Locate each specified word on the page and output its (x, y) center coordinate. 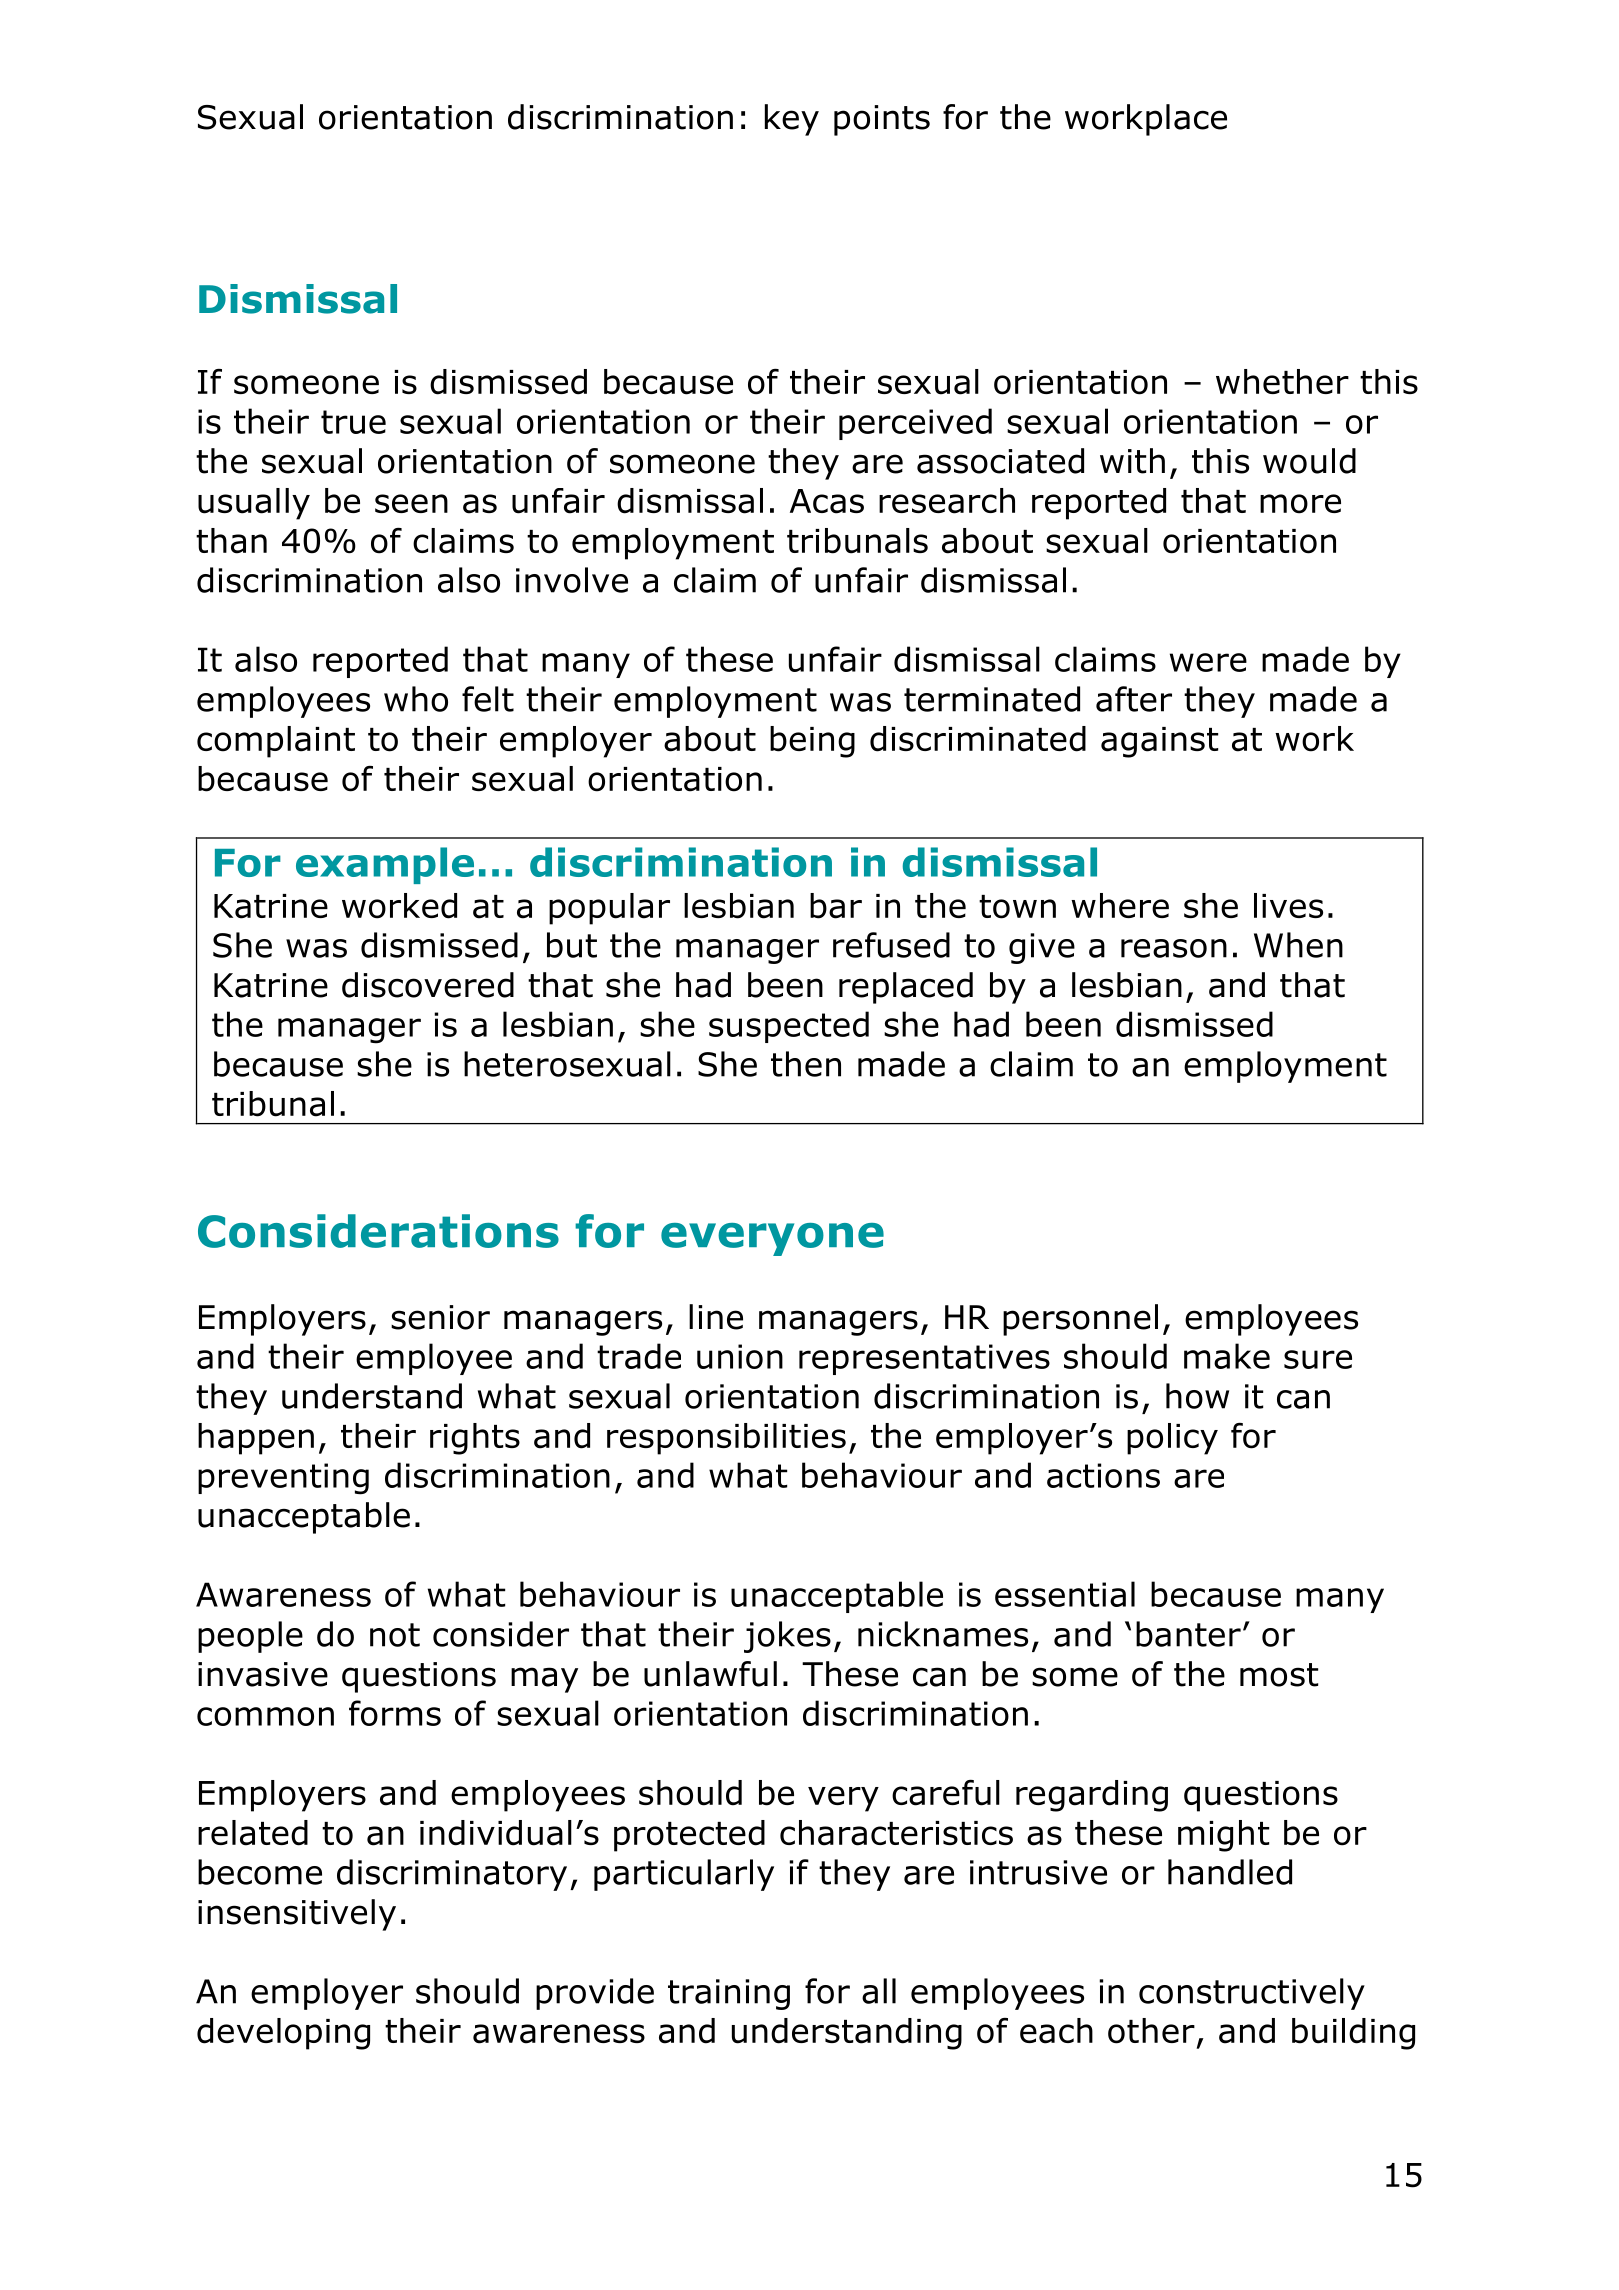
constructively (1252, 1994)
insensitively (297, 1915)
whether (1282, 381)
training (729, 1994)
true (353, 422)
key (792, 120)
